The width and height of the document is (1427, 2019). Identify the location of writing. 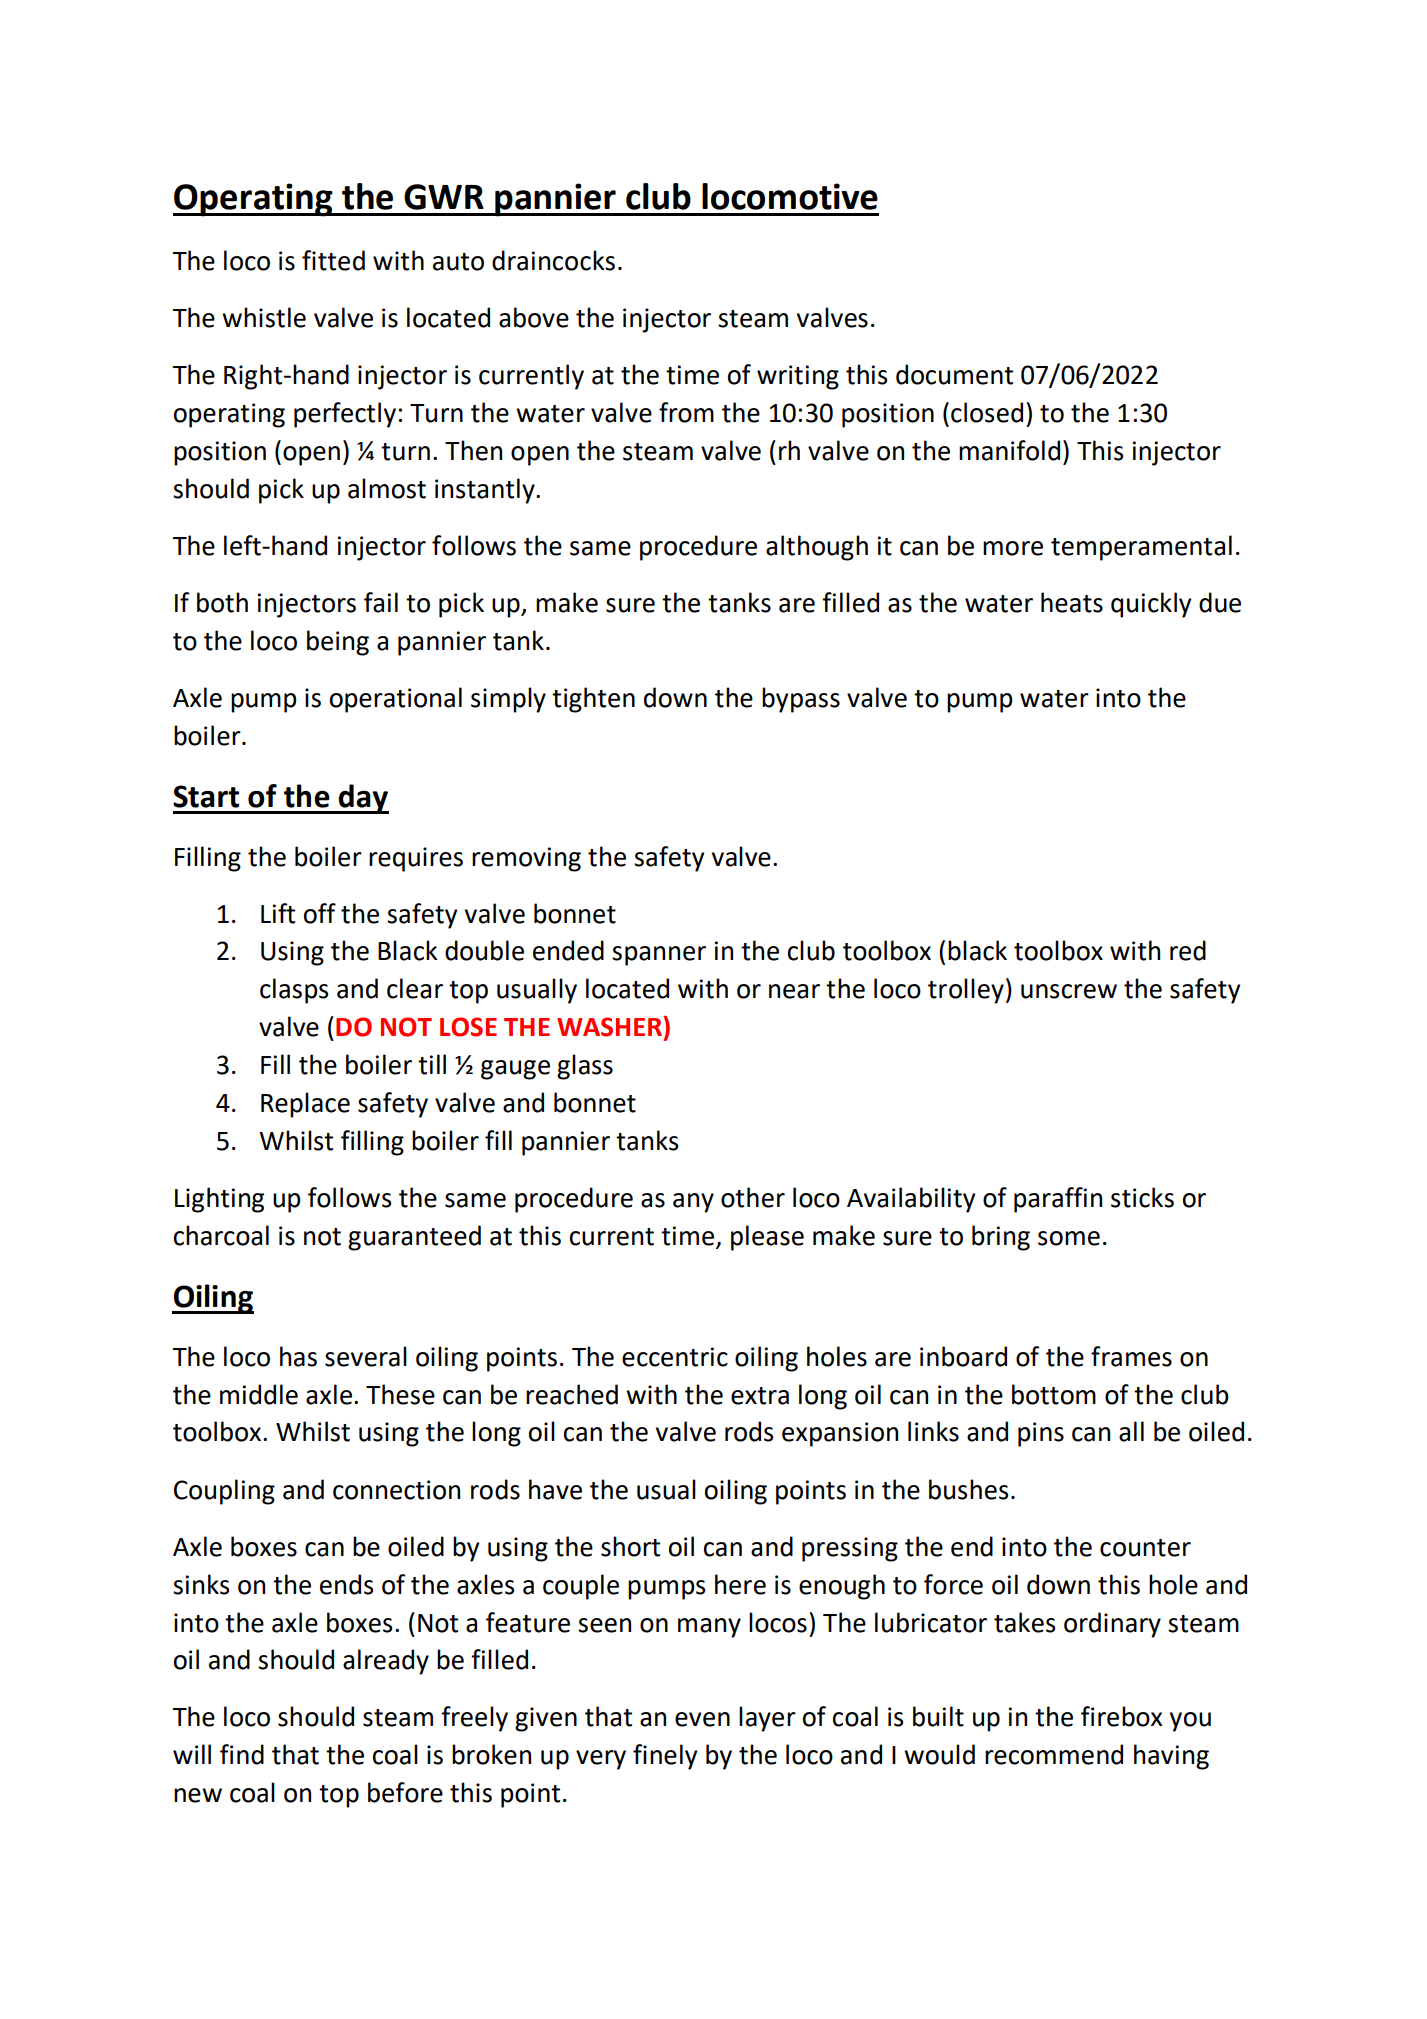
(798, 377).
